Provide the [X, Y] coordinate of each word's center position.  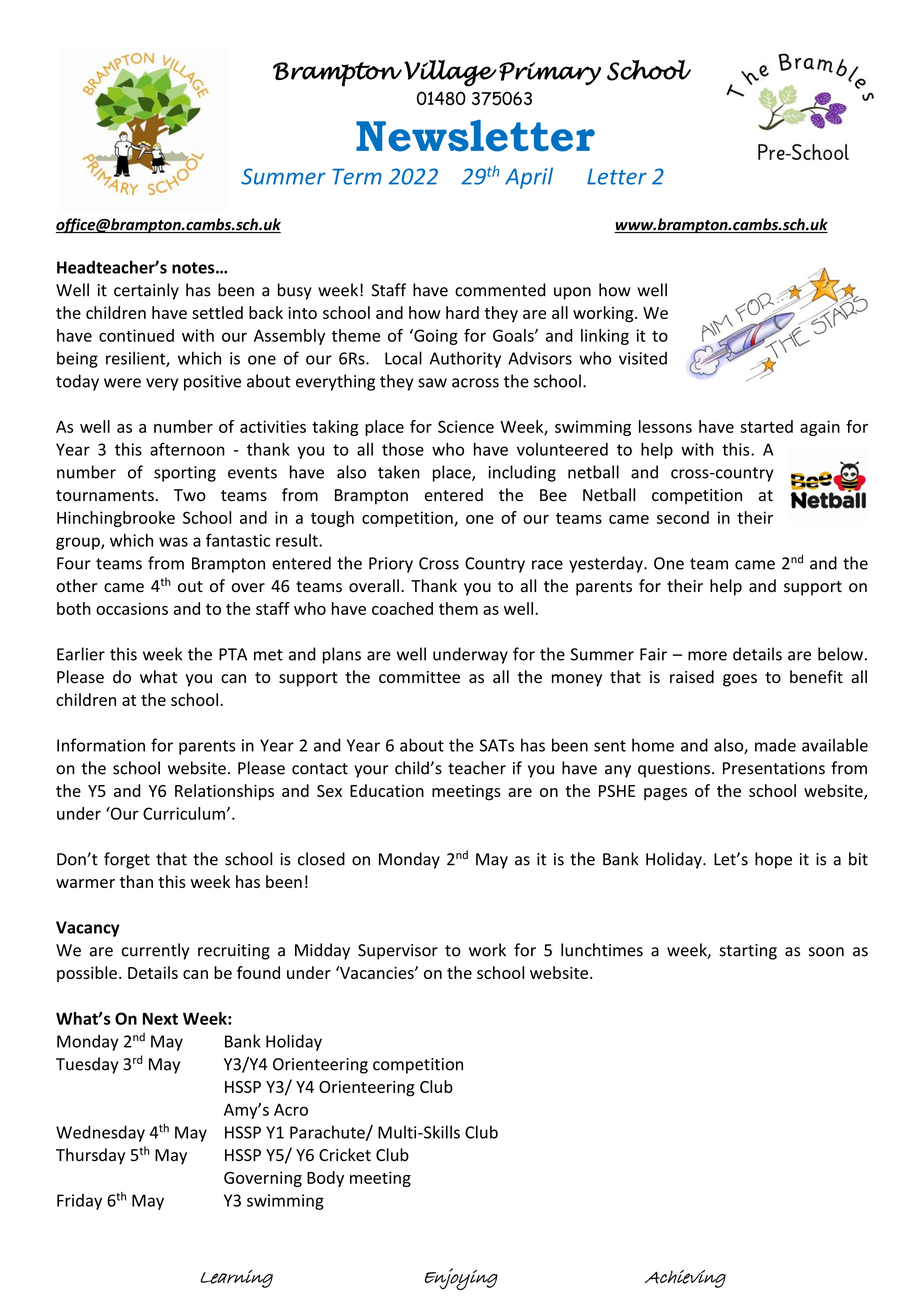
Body [325, 1179]
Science [466, 426]
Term [357, 176]
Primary [550, 74]
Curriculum [184, 813]
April [529, 178]
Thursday [90, 1156]
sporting [185, 474]
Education [387, 790]
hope [773, 860]
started [766, 426]
